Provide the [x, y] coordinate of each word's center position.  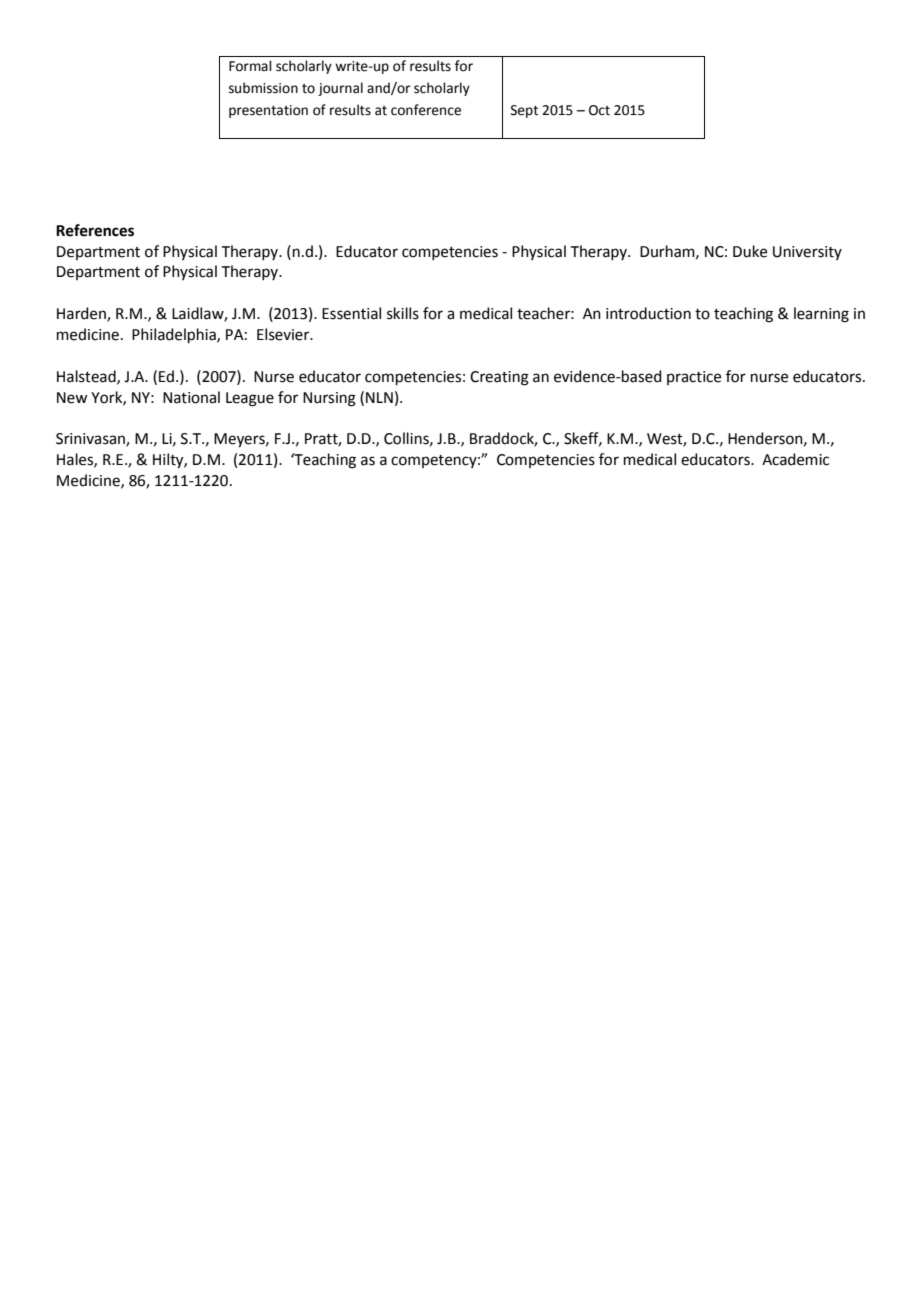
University [807, 253]
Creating [499, 378]
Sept [524, 111]
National [191, 397]
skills [403, 313]
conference [426, 110]
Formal [250, 66]
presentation [268, 111]
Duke [750, 251]
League [250, 399]
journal [340, 89]
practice [694, 378]
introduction [648, 313]
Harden [82, 314]
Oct [599, 110]
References [95, 230]
